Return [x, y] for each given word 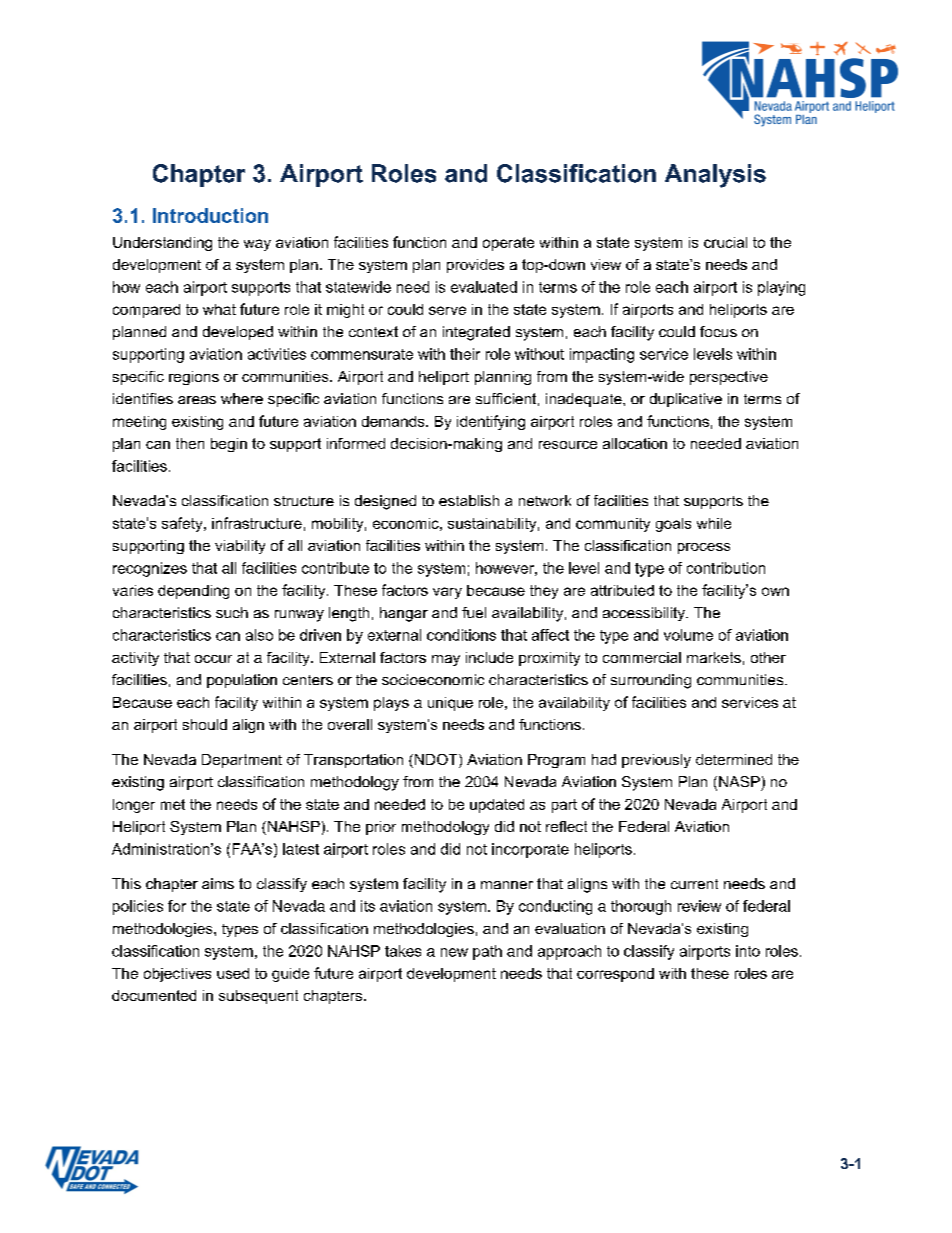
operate [508, 244]
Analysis [715, 176]
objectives [177, 975]
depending [193, 592]
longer [134, 806]
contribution [726, 568]
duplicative [686, 400]
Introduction [210, 215]
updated [497, 806]
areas [197, 400]
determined [734, 759]
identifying [491, 422]
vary [447, 593]
